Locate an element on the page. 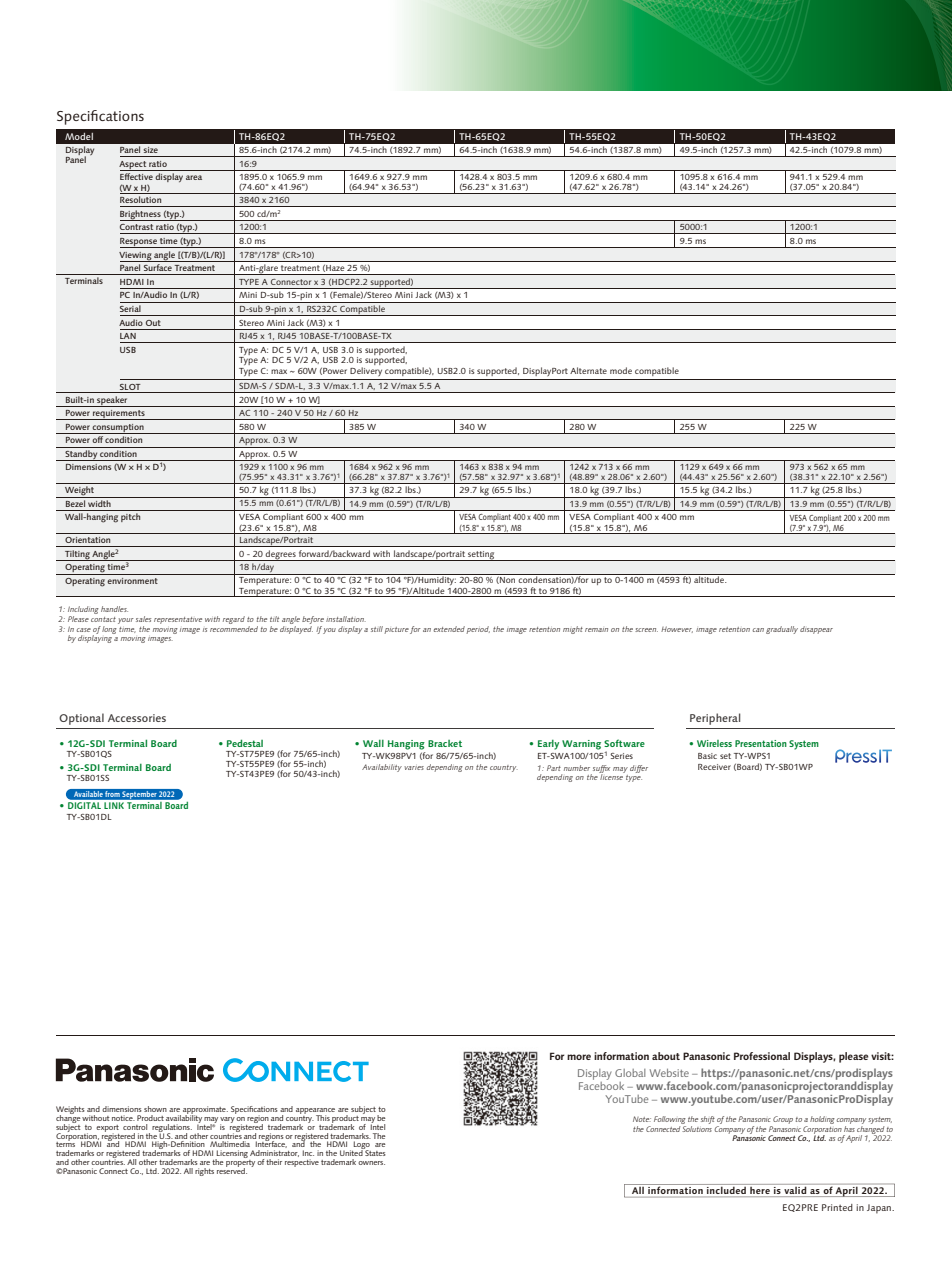  setting is located at coordinates (481, 556).
